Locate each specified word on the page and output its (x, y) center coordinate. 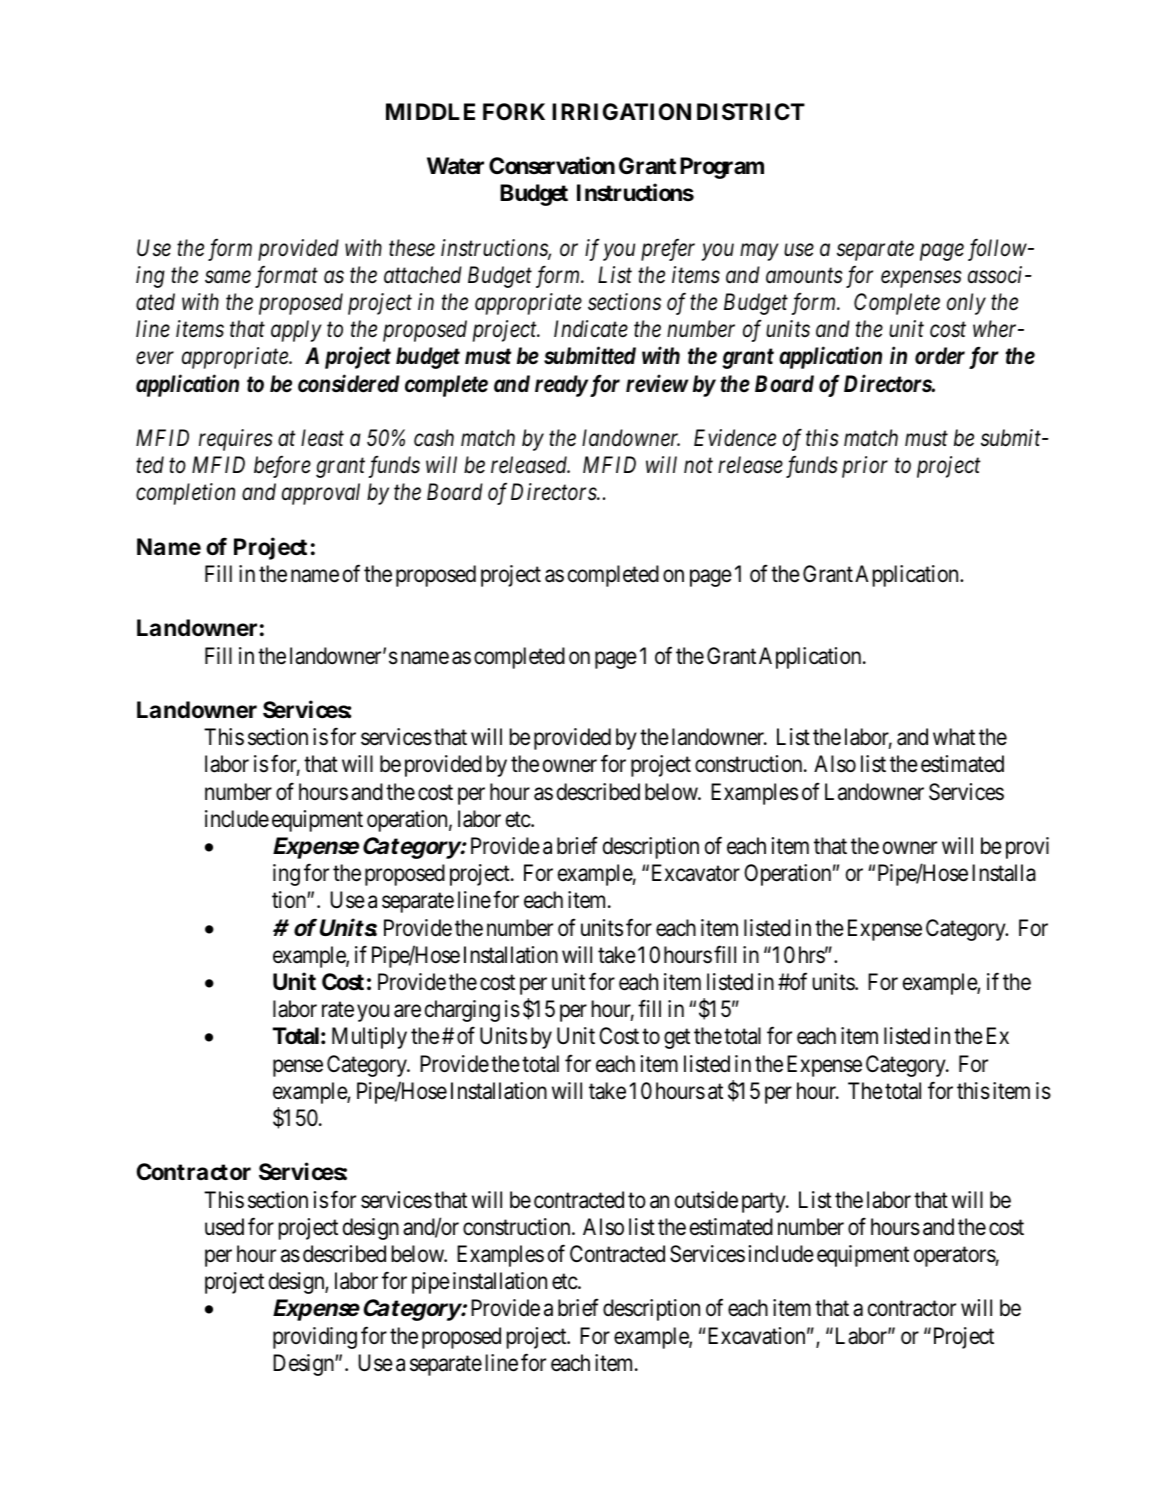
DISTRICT (751, 112)
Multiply (369, 1038)
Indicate (591, 329)
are (407, 1011)
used (224, 1227)
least (322, 438)
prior (865, 467)
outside (706, 1200)
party (765, 1203)
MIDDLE (430, 111)
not (698, 466)
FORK (514, 111)
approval (321, 494)
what (954, 737)
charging (462, 1011)
